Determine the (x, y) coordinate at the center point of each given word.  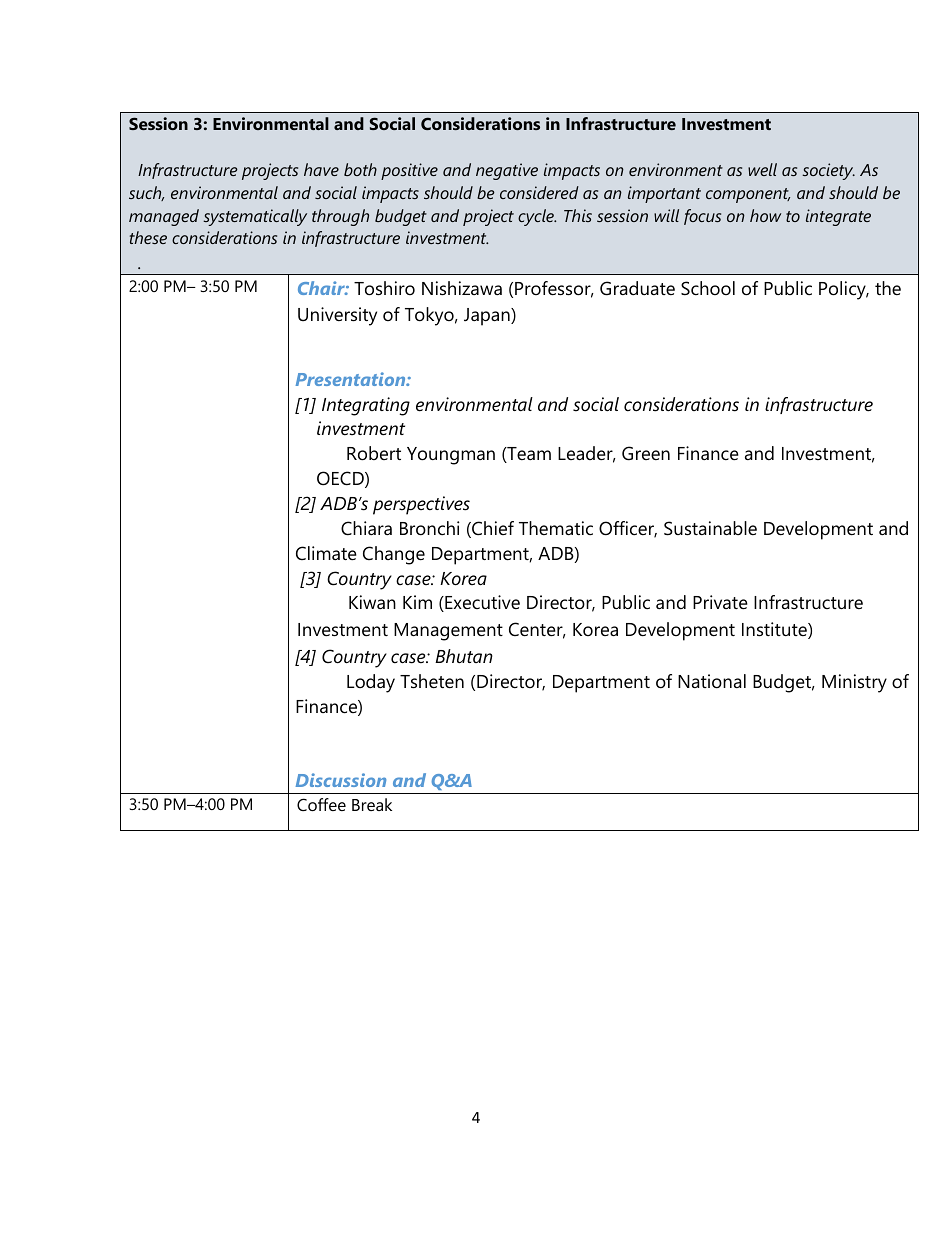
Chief (492, 529)
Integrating (366, 406)
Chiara (366, 528)
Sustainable (710, 528)
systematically (255, 217)
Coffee (321, 804)
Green (646, 453)
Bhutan (464, 656)
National (712, 681)
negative (507, 171)
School (708, 288)
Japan (488, 317)
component (748, 195)
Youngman (451, 456)
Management (448, 632)
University (337, 316)
